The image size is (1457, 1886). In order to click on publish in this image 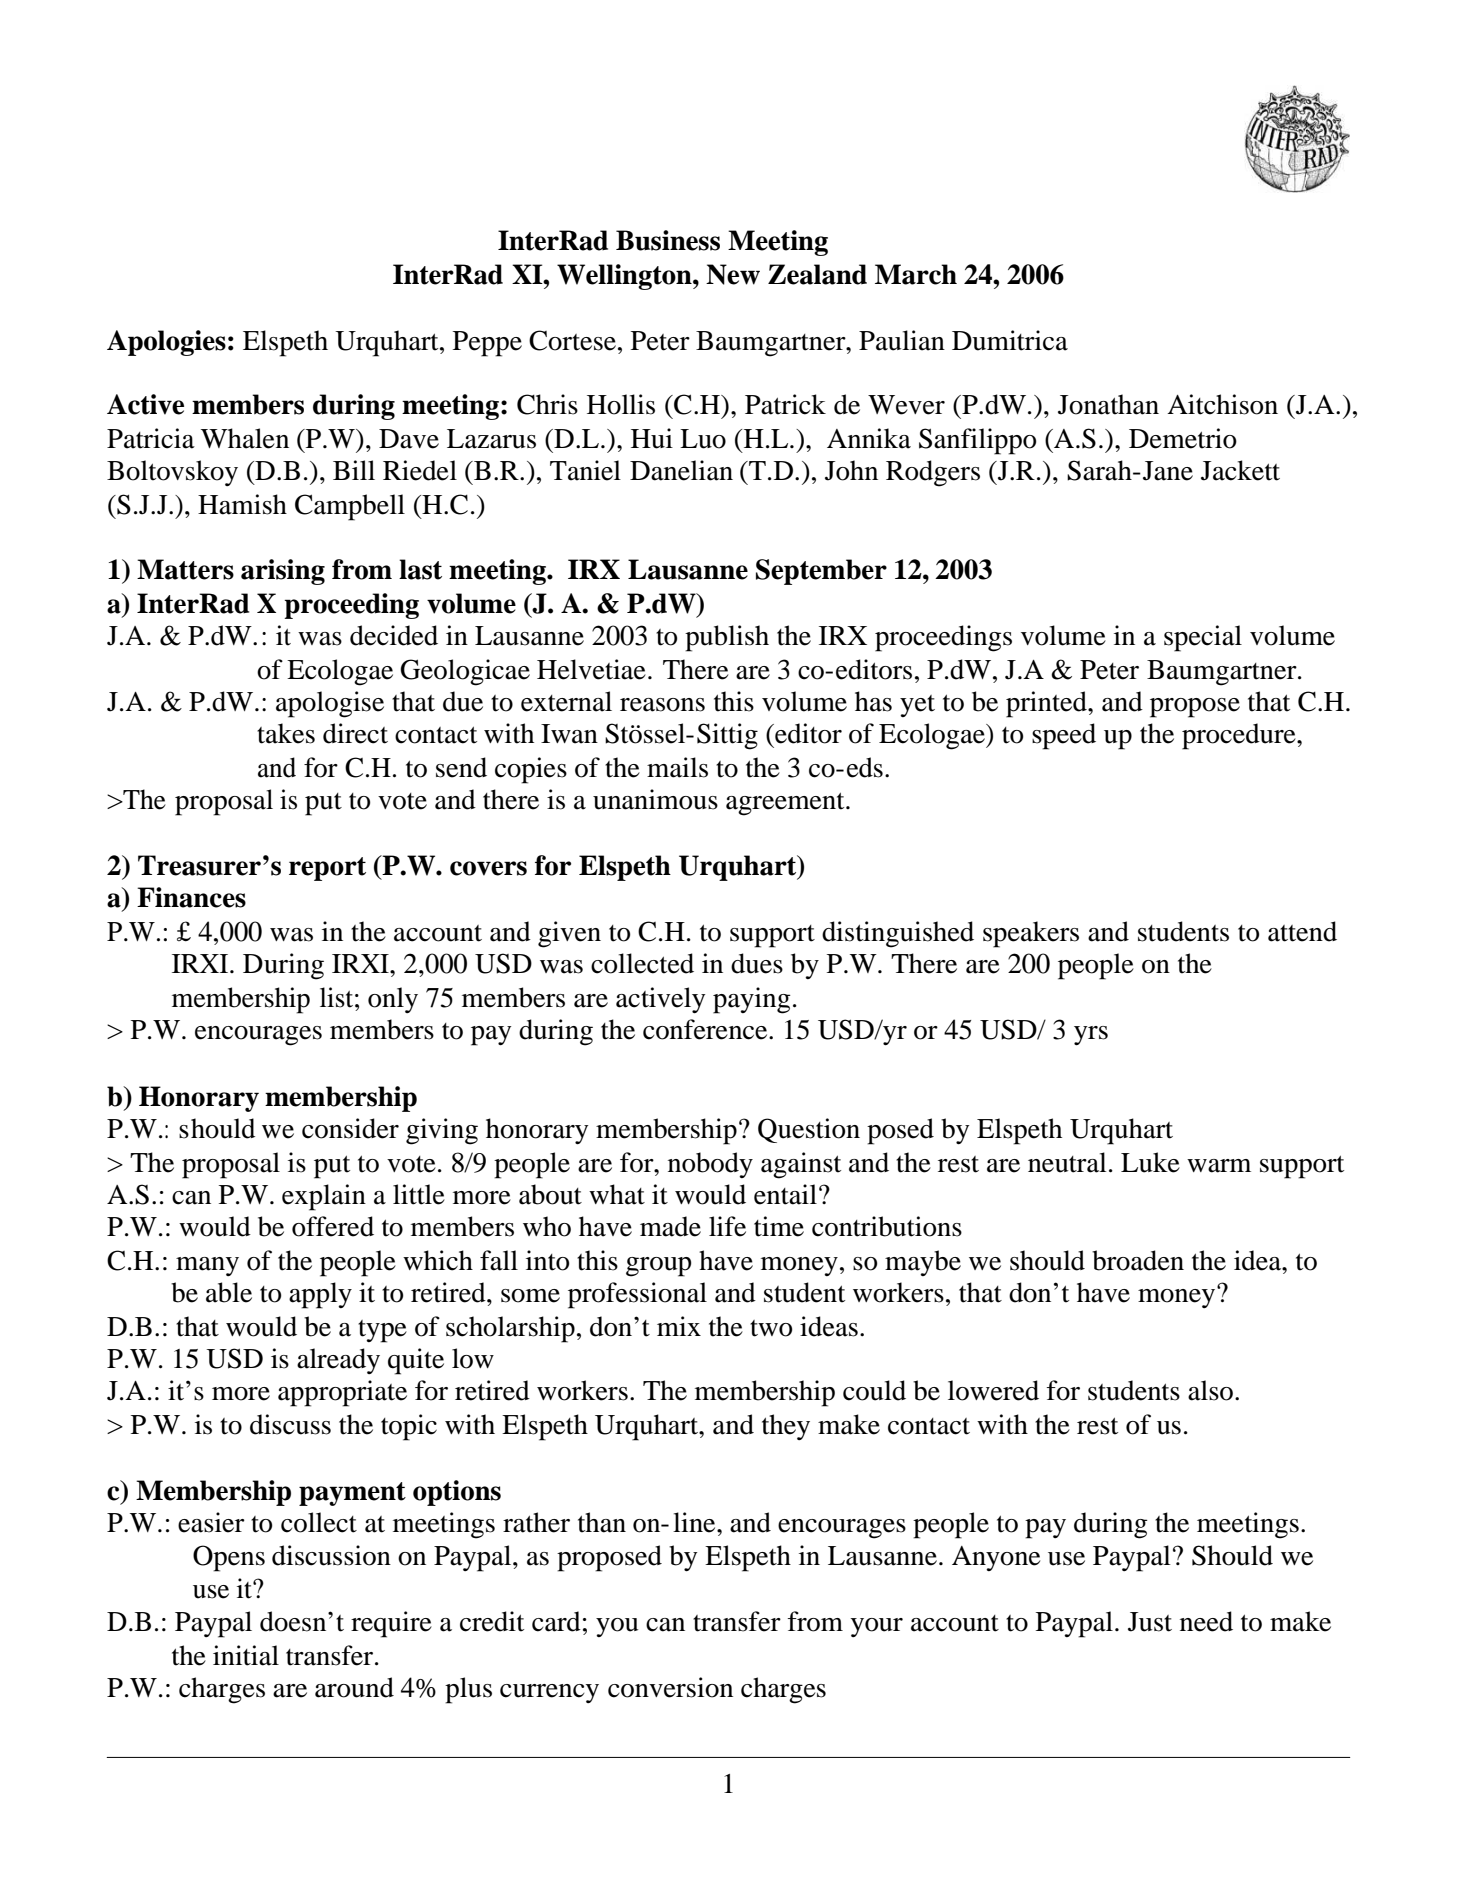, I will do `click(727, 638)`.
